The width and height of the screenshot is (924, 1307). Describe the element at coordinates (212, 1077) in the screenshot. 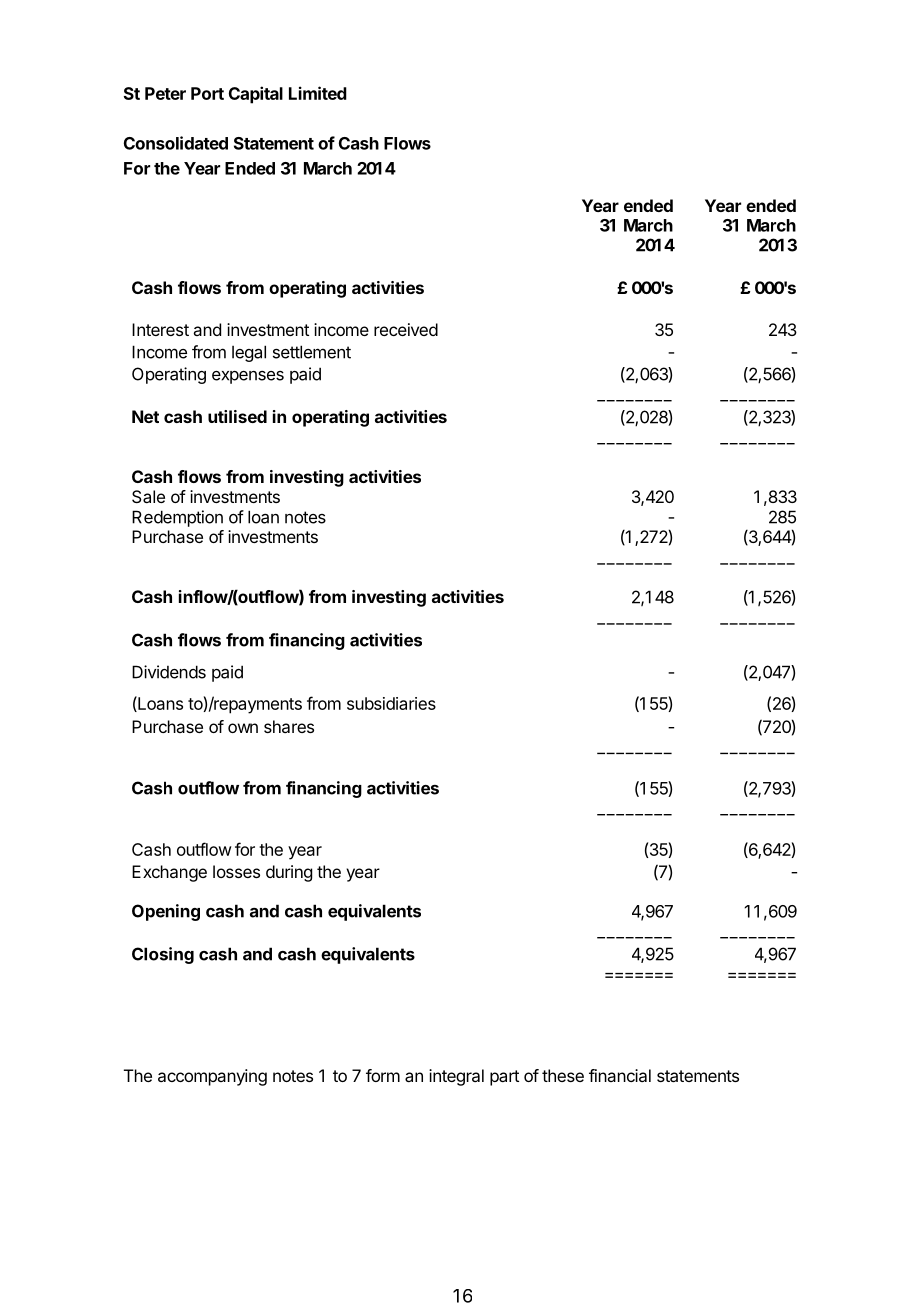

I see `accompanying` at that location.
